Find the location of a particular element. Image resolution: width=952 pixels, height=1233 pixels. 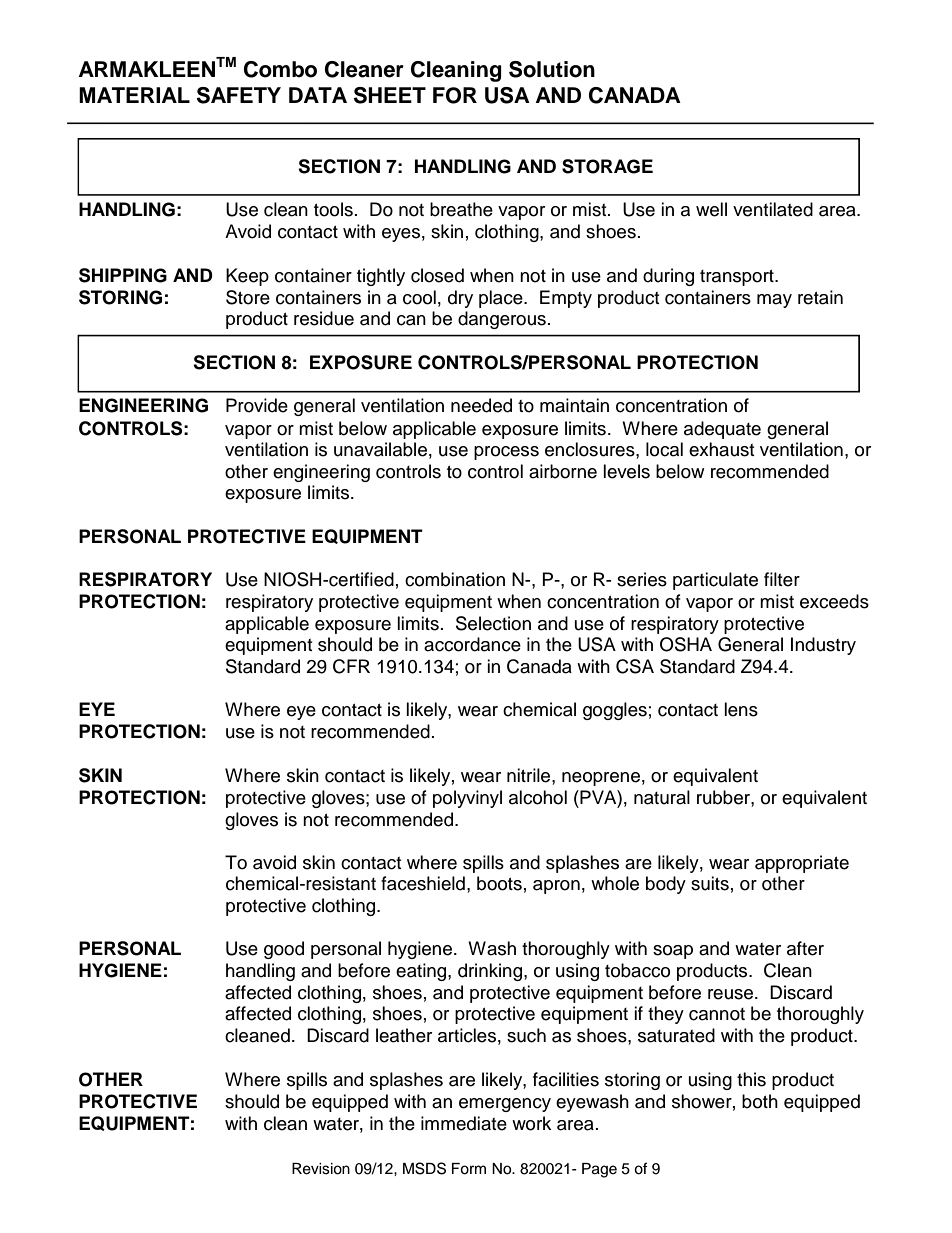

Provide is located at coordinates (257, 405).
